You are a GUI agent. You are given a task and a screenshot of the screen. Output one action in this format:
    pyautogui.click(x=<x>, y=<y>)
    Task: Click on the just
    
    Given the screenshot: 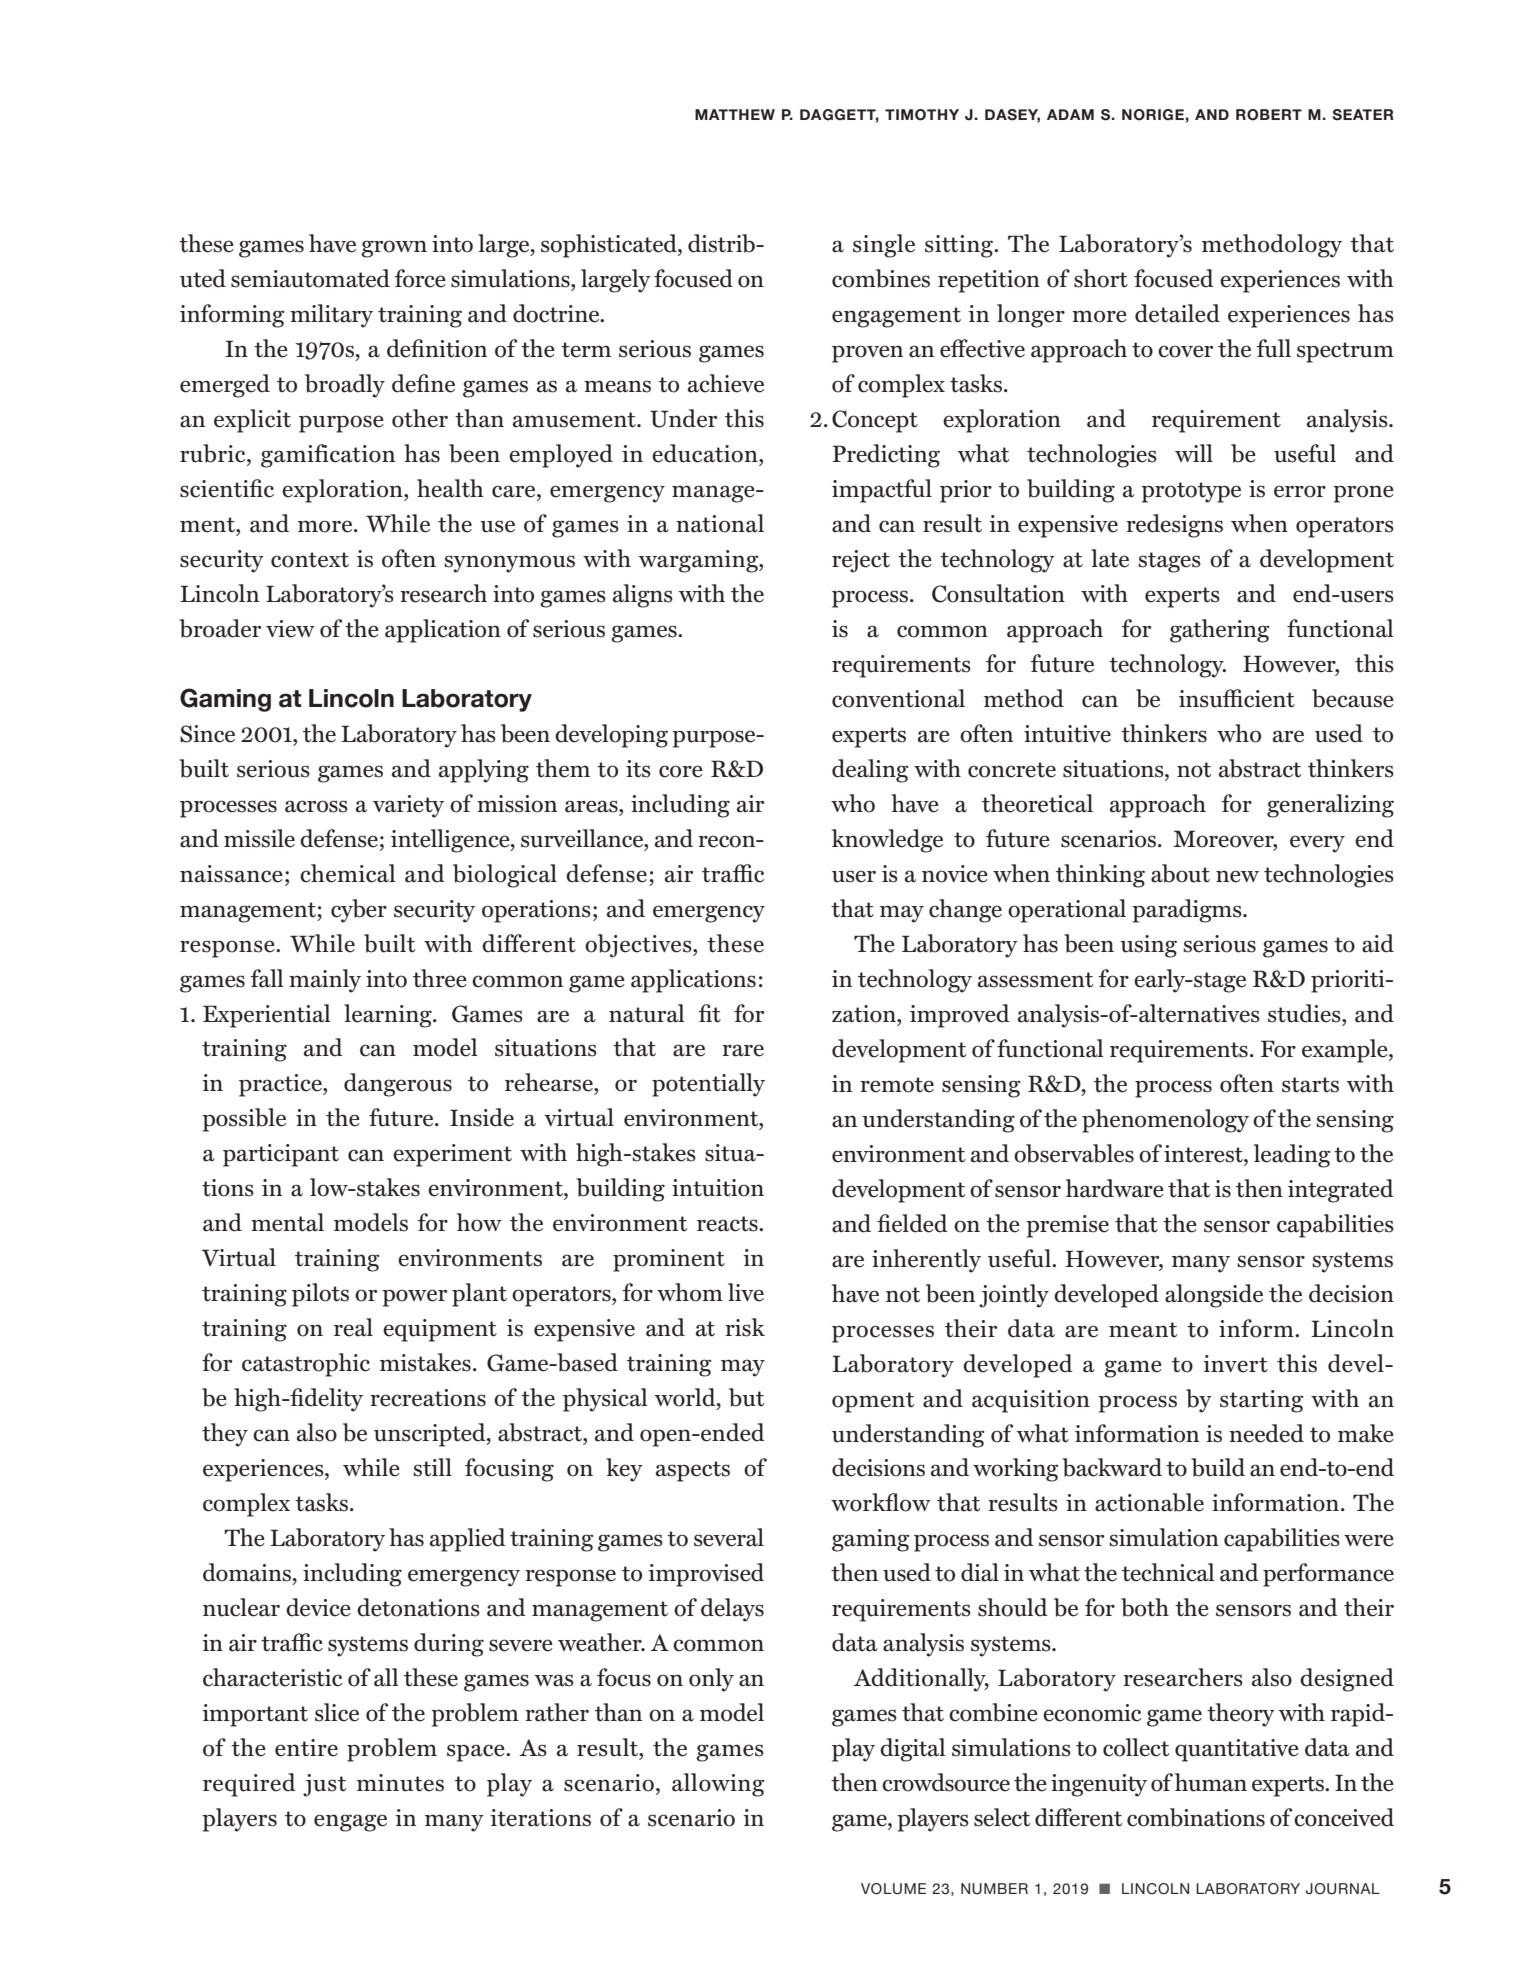 What is the action you would take?
    pyautogui.click(x=324, y=1785)
